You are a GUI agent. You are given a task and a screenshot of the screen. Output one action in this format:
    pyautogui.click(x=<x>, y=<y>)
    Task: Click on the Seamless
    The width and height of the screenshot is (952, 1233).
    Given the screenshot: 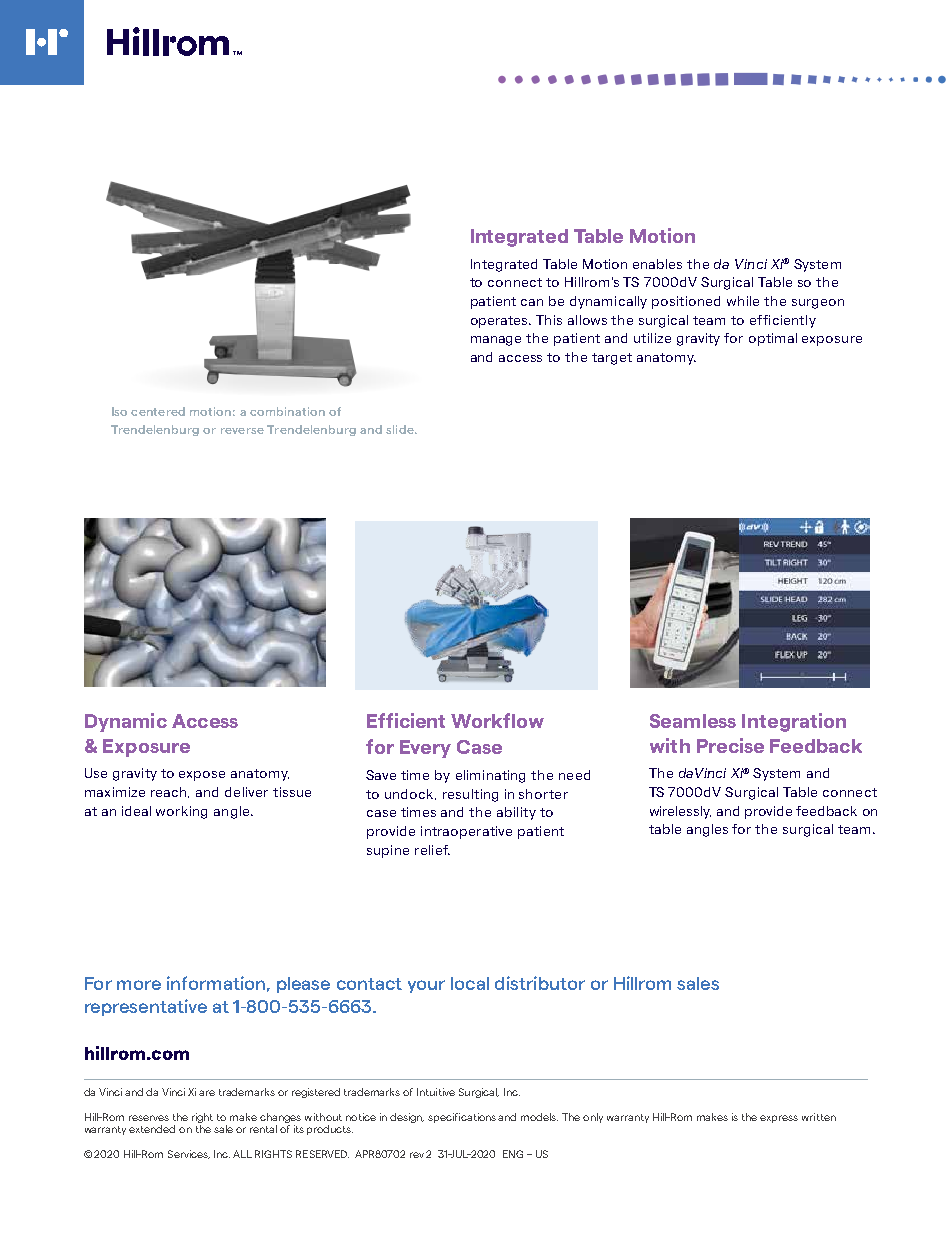 What is the action you would take?
    pyautogui.click(x=693, y=721)
